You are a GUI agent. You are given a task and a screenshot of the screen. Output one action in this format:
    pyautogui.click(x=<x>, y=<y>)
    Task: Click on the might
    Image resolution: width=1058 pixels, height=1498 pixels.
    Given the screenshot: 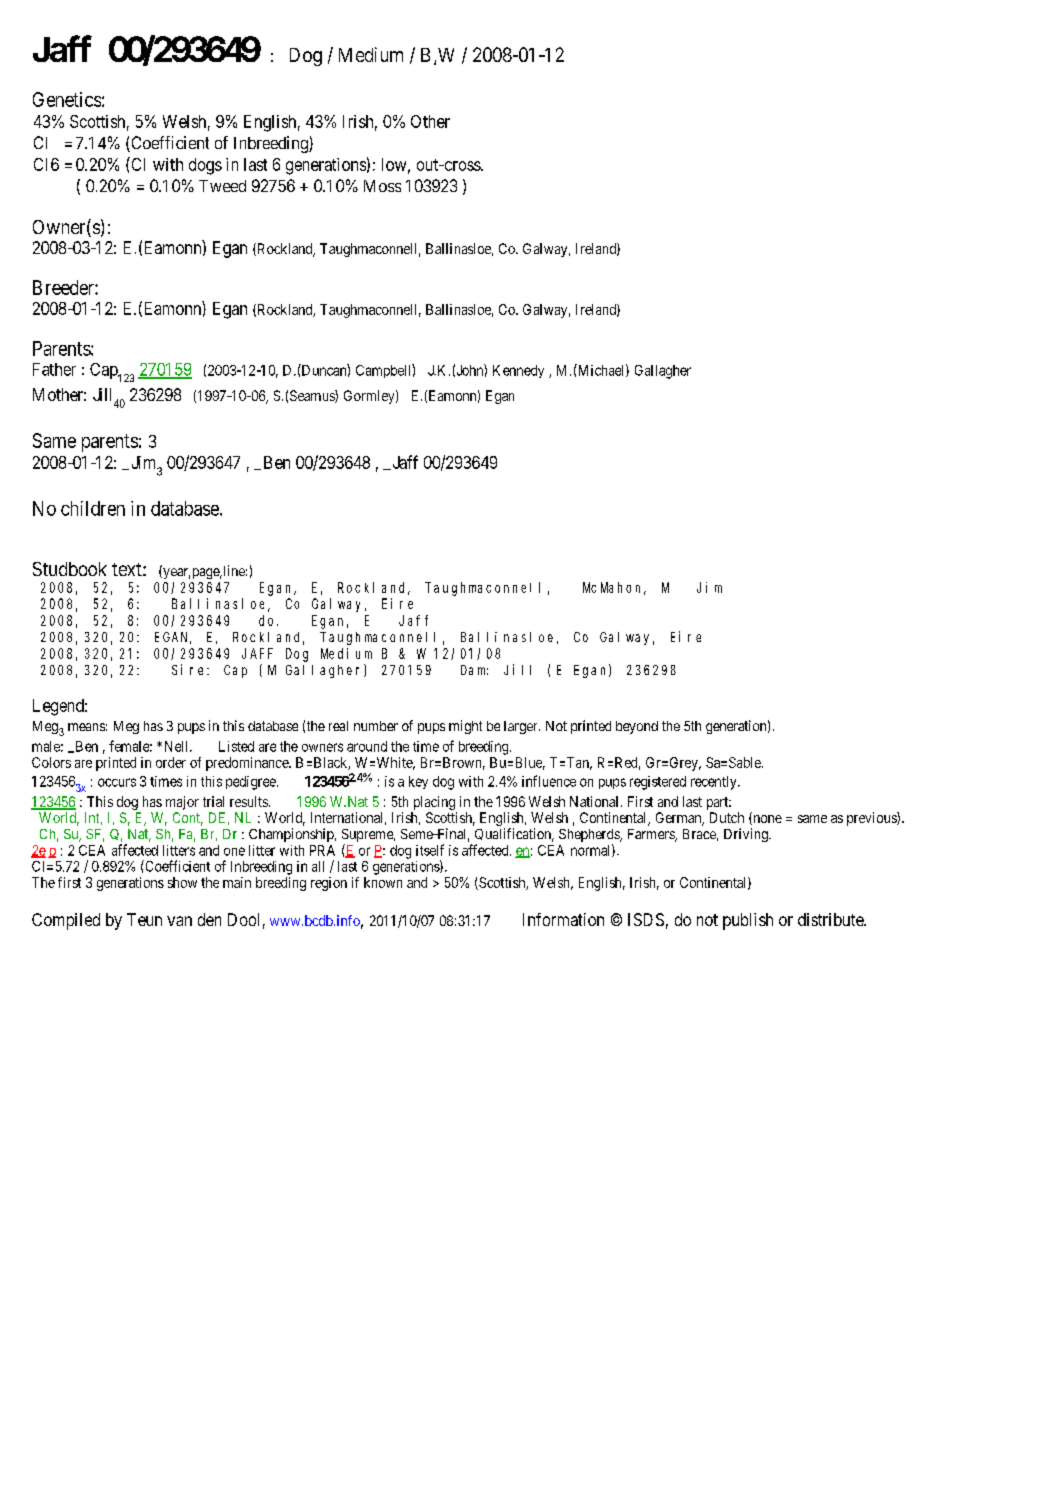 What is the action you would take?
    pyautogui.click(x=465, y=727)
